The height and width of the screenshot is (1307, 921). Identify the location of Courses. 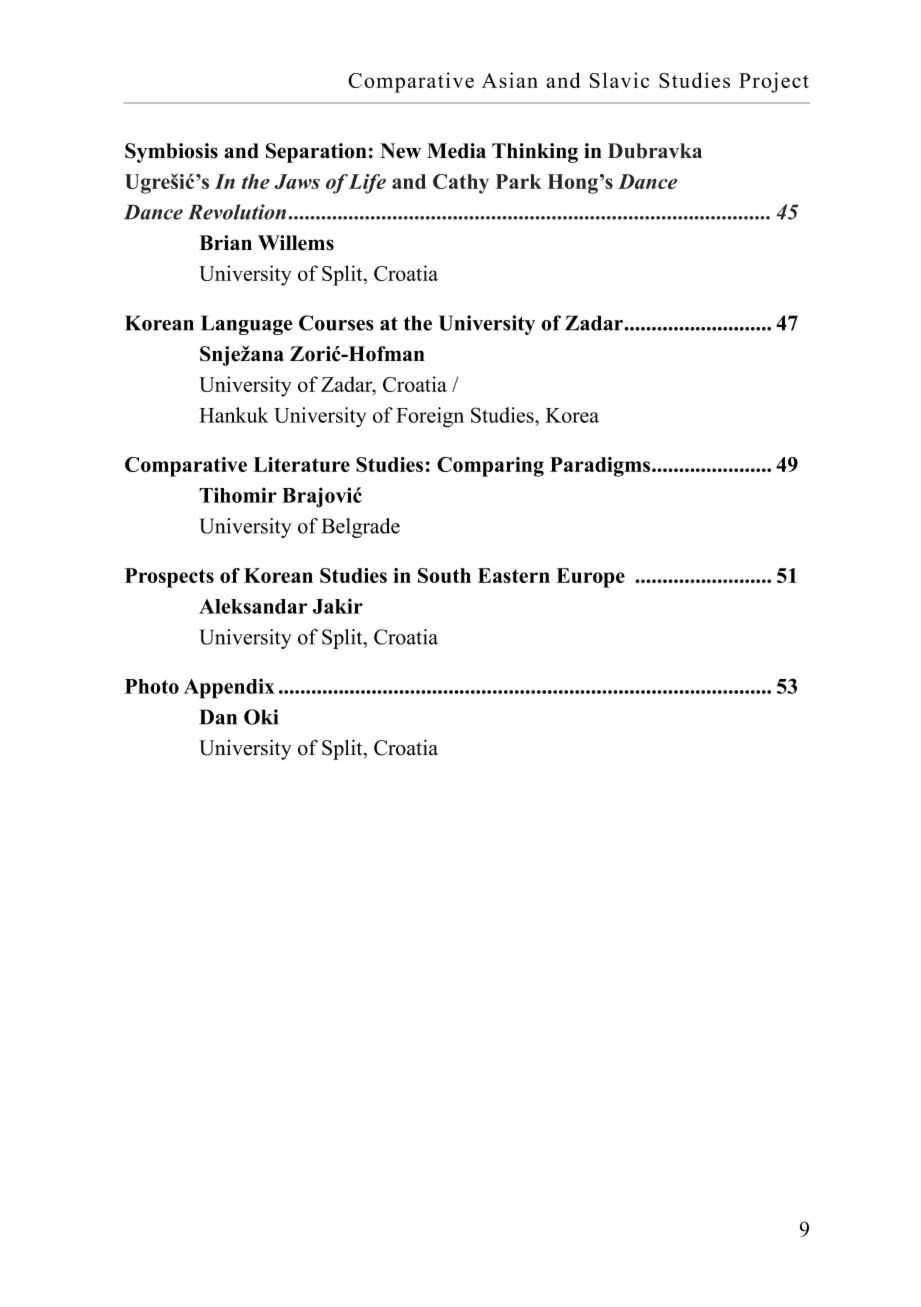
(336, 323).
